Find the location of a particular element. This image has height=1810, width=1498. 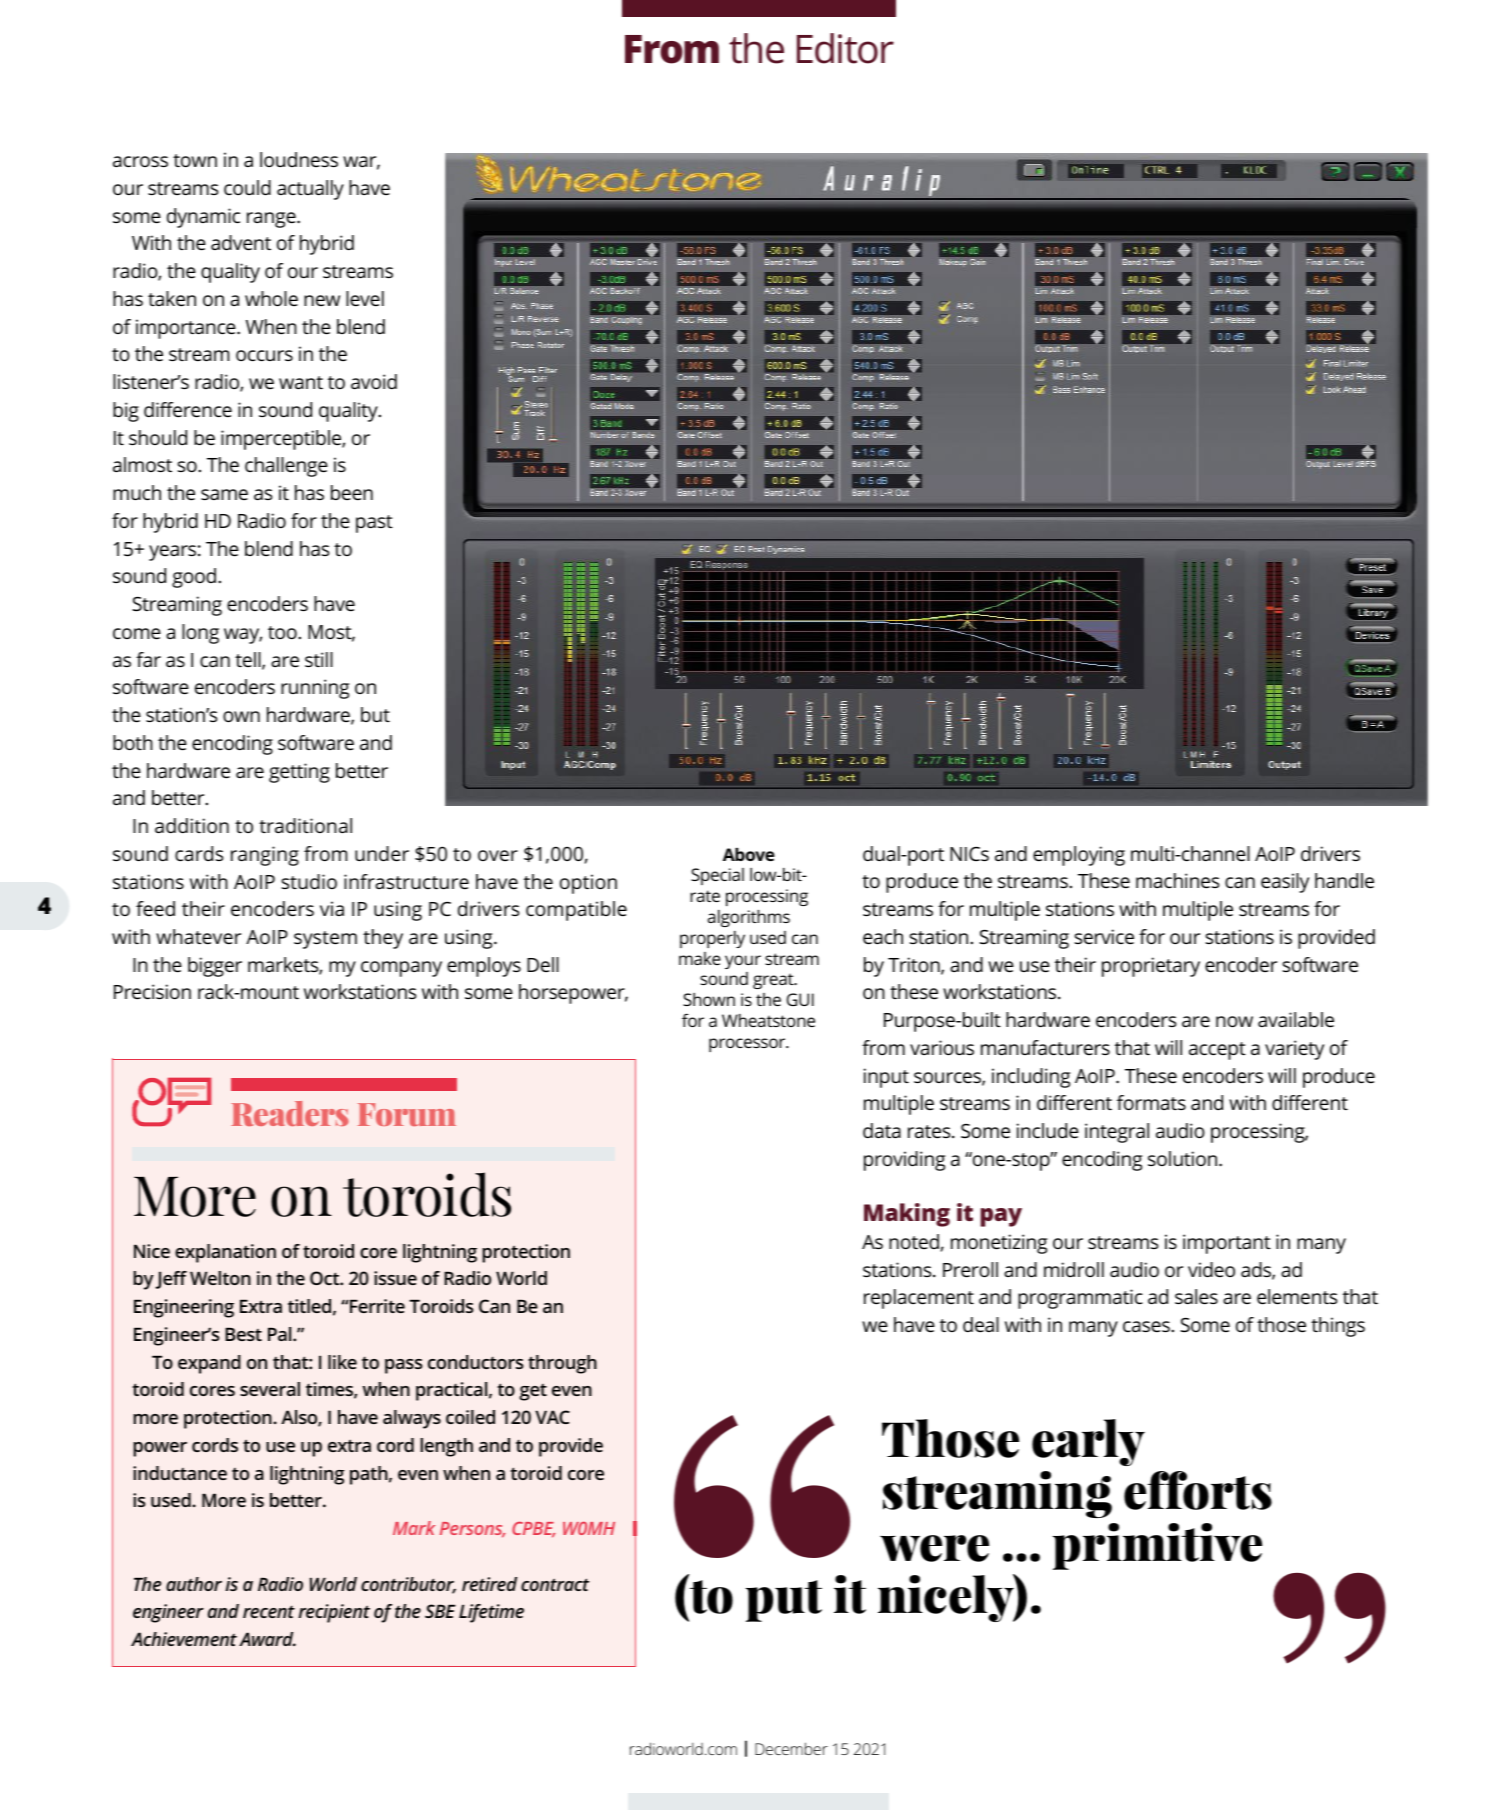

December is located at coordinates (791, 1748).
